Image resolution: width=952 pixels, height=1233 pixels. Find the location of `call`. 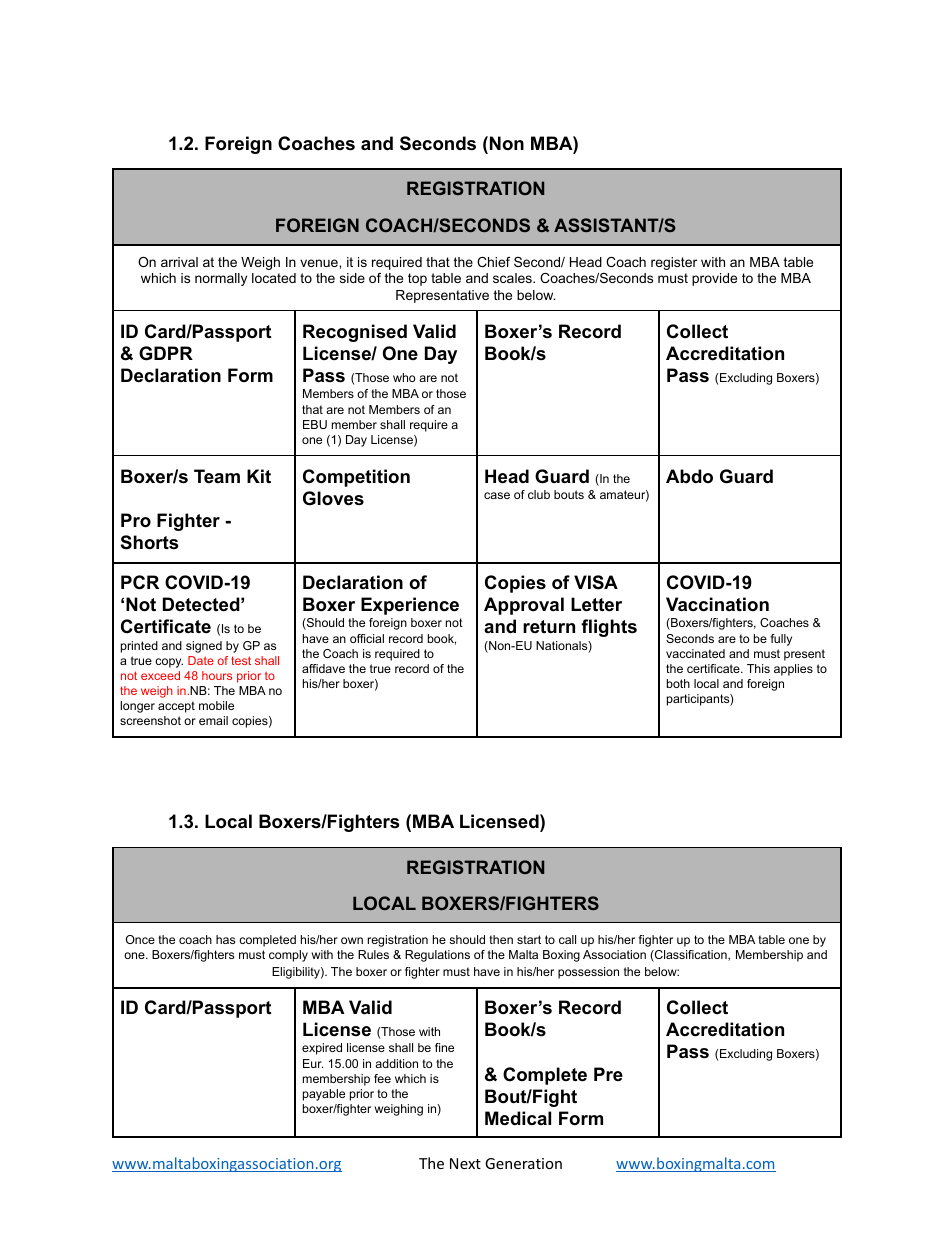

call is located at coordinates (567, 939).
